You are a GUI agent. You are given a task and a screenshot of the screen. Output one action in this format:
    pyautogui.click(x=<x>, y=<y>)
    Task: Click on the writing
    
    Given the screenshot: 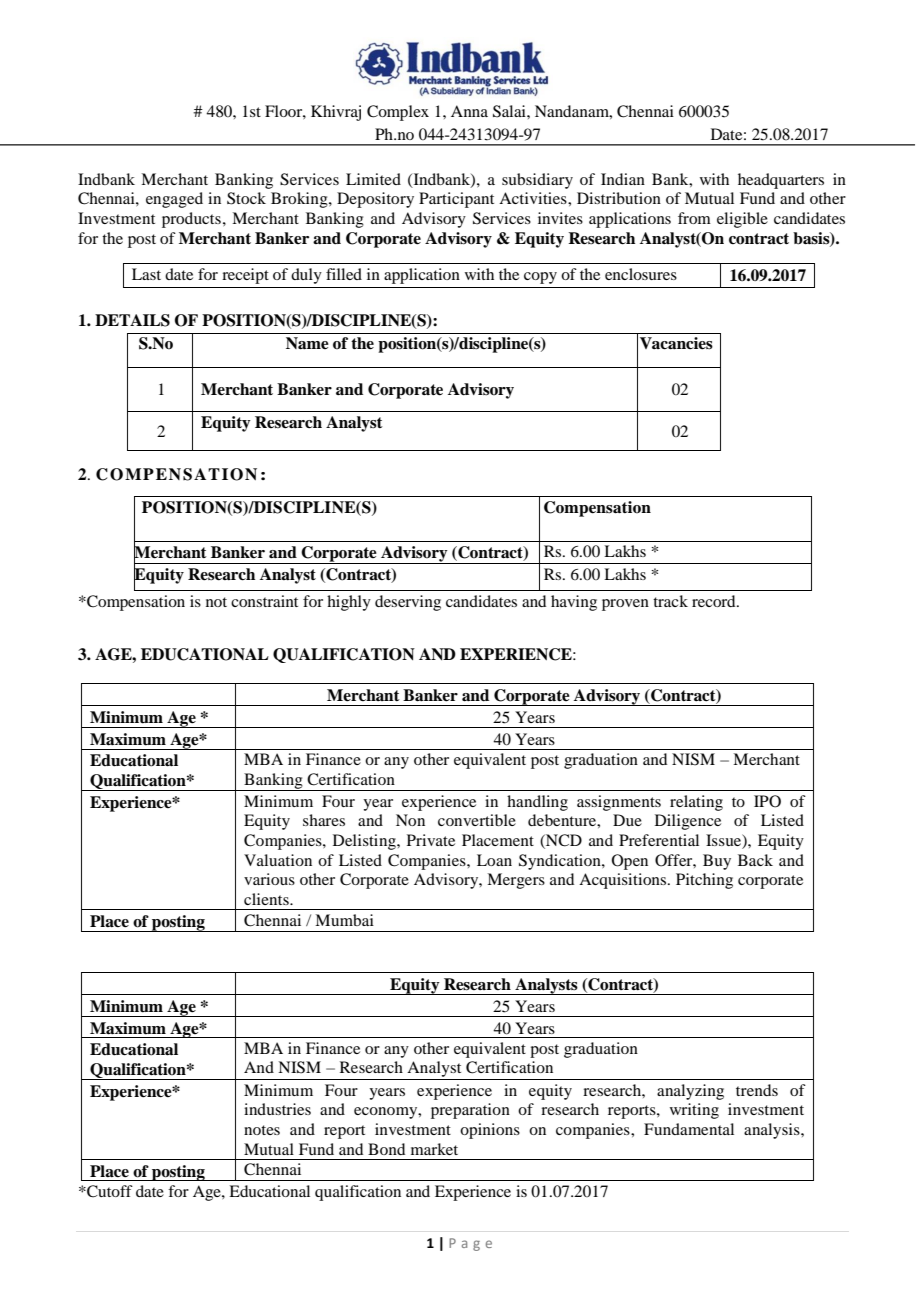 What is the action you would take?
    pyautogui.click(x=694, y=1111)
